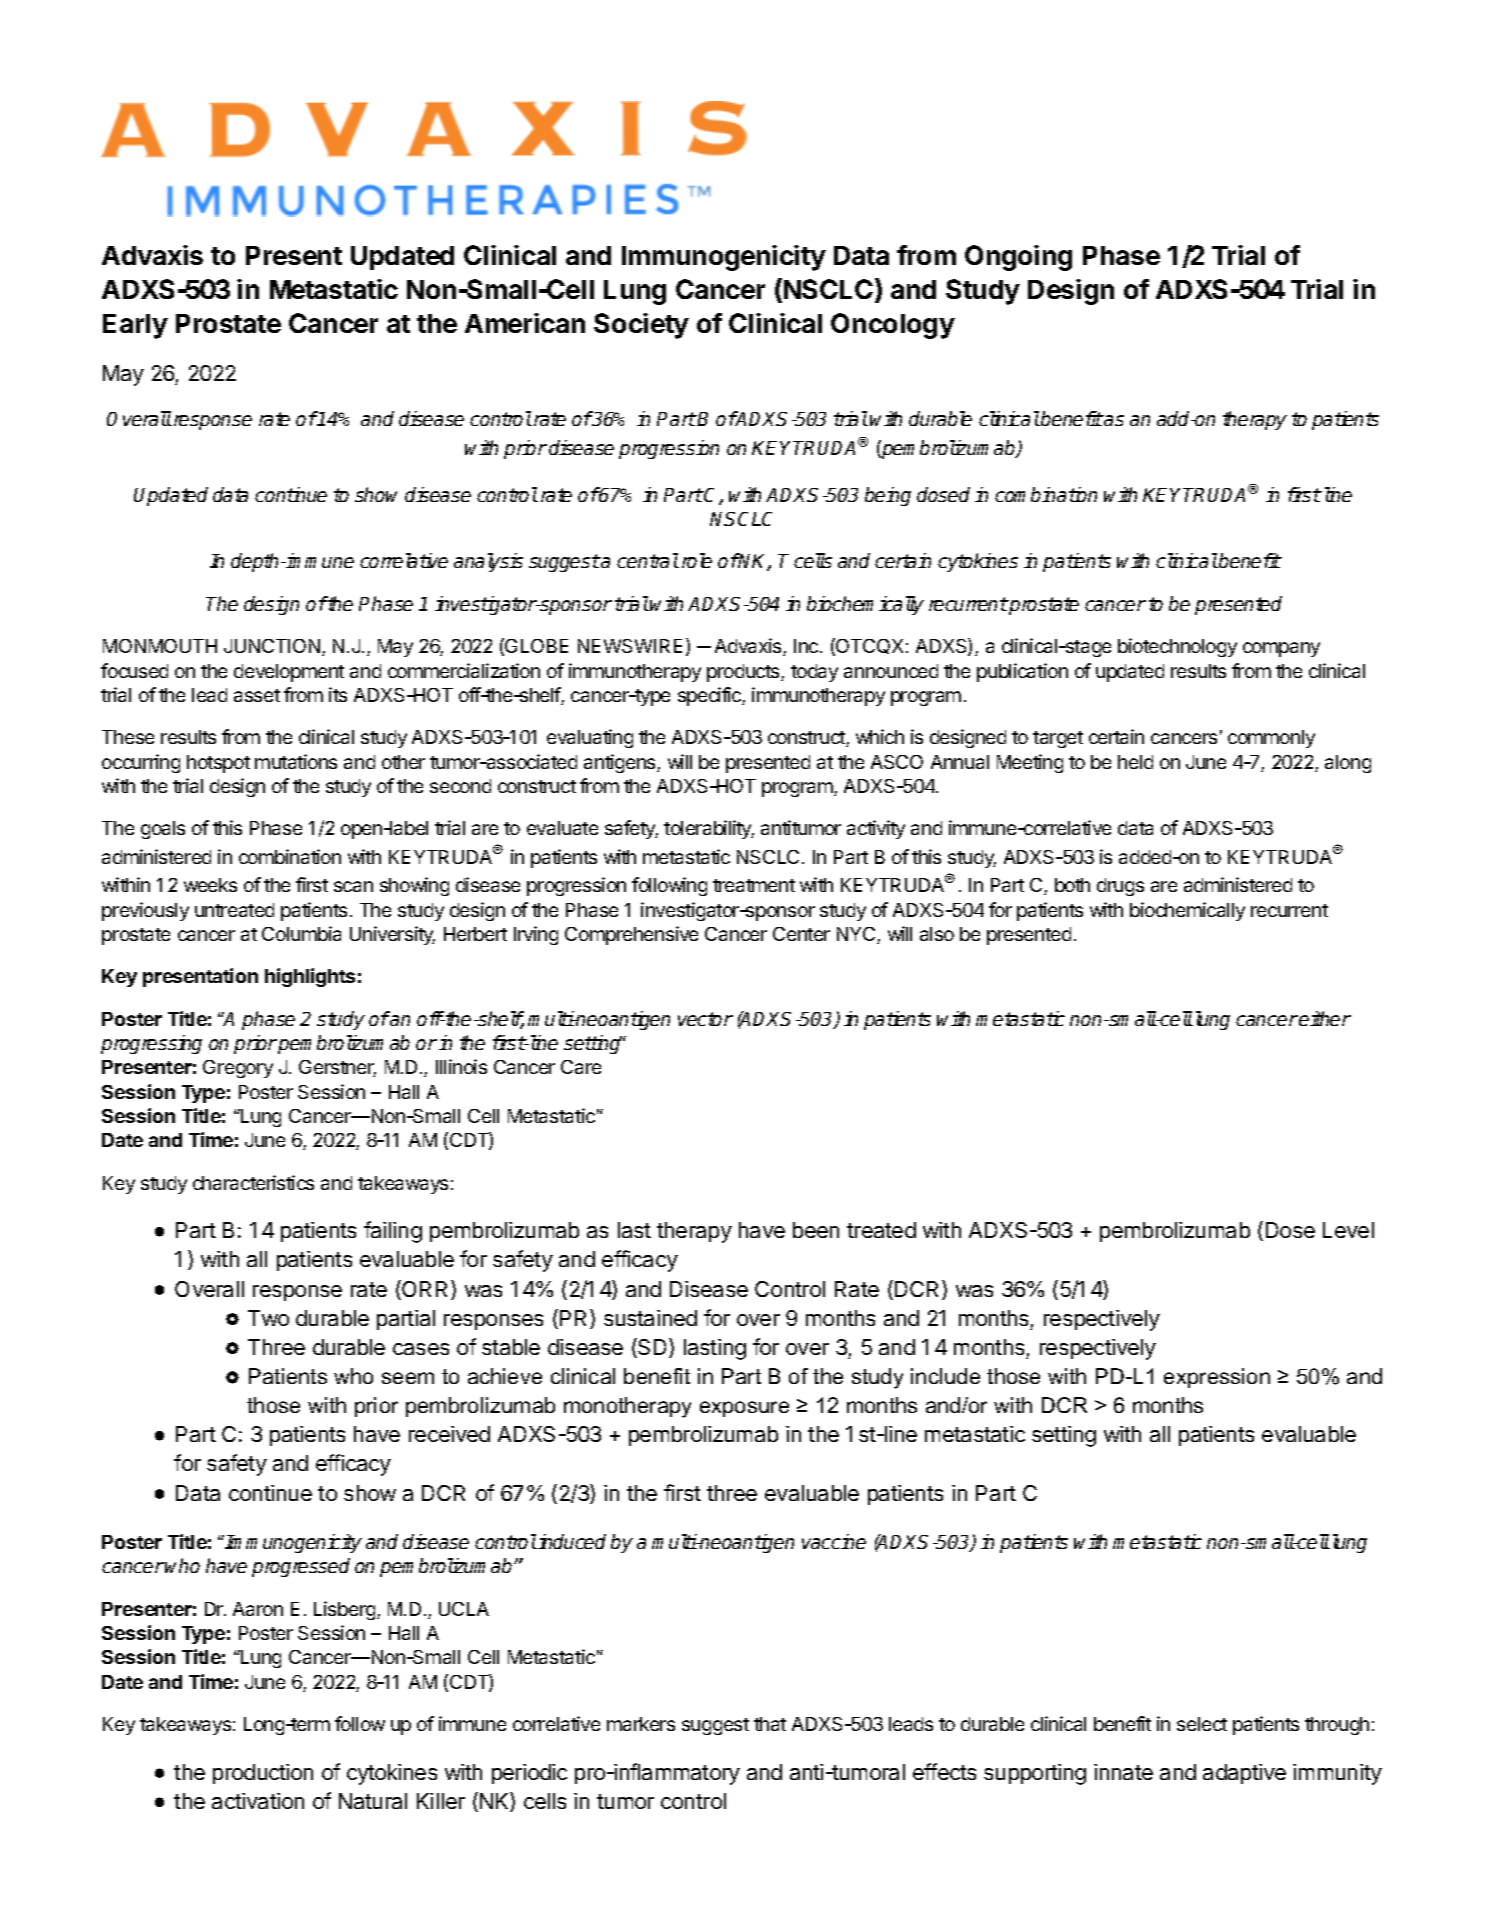  What do you see at coordinates (238, 1069) in the screenshot?
I see `Gregory` at bounding box center [238, 1069].
